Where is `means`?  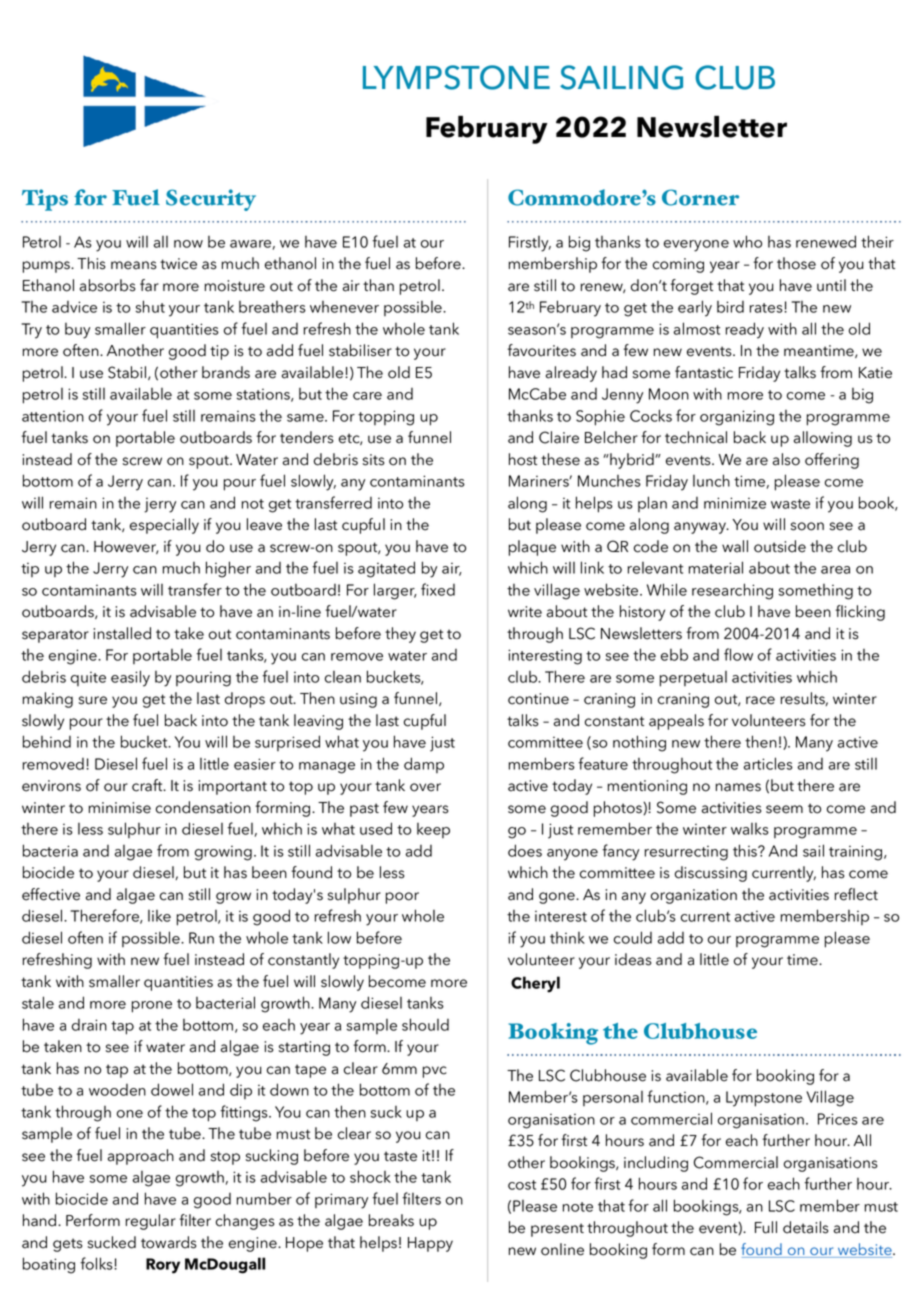 means is located at coordinates (133, 265).
